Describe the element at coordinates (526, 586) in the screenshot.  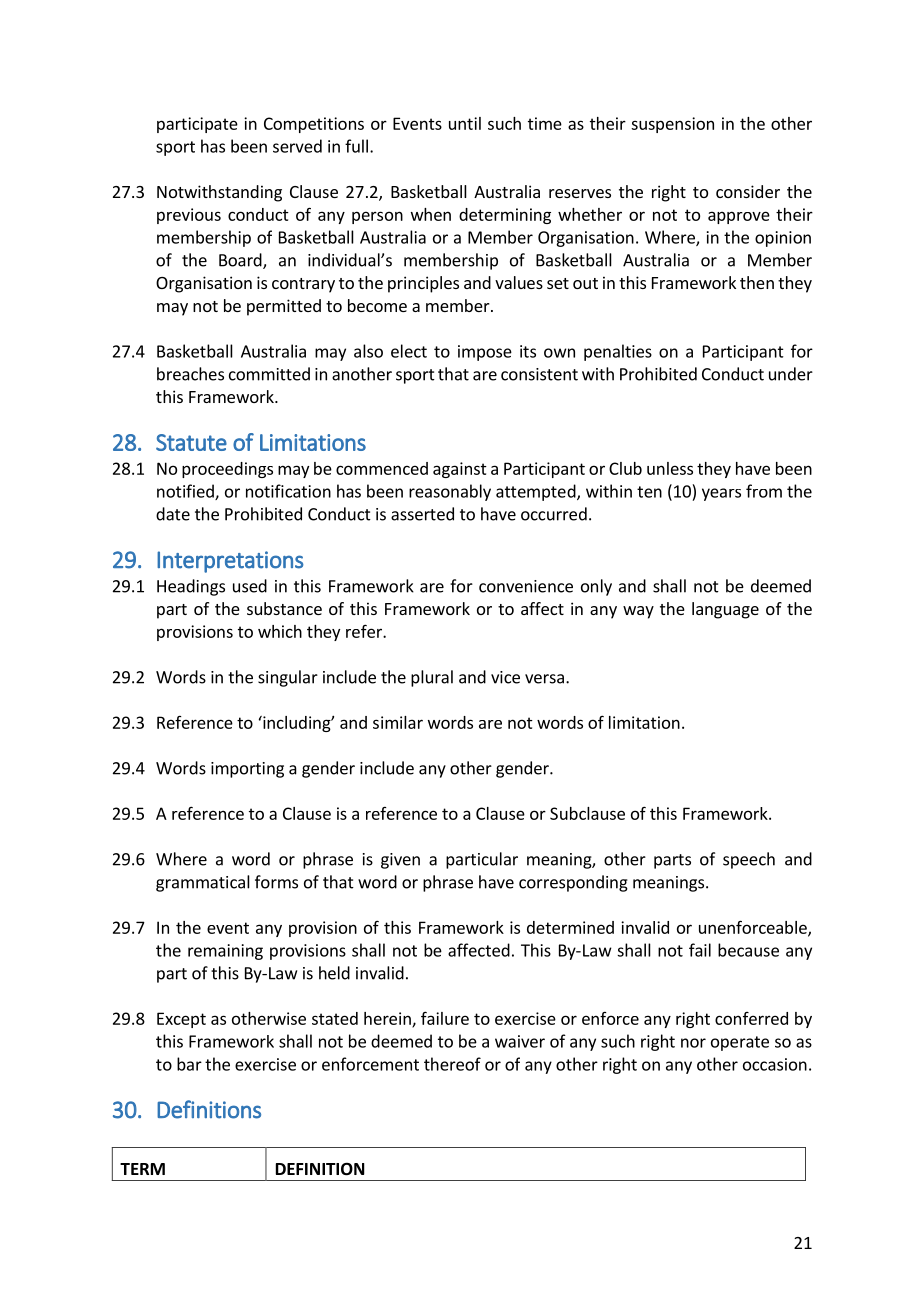
I see `convenience` at that location.
